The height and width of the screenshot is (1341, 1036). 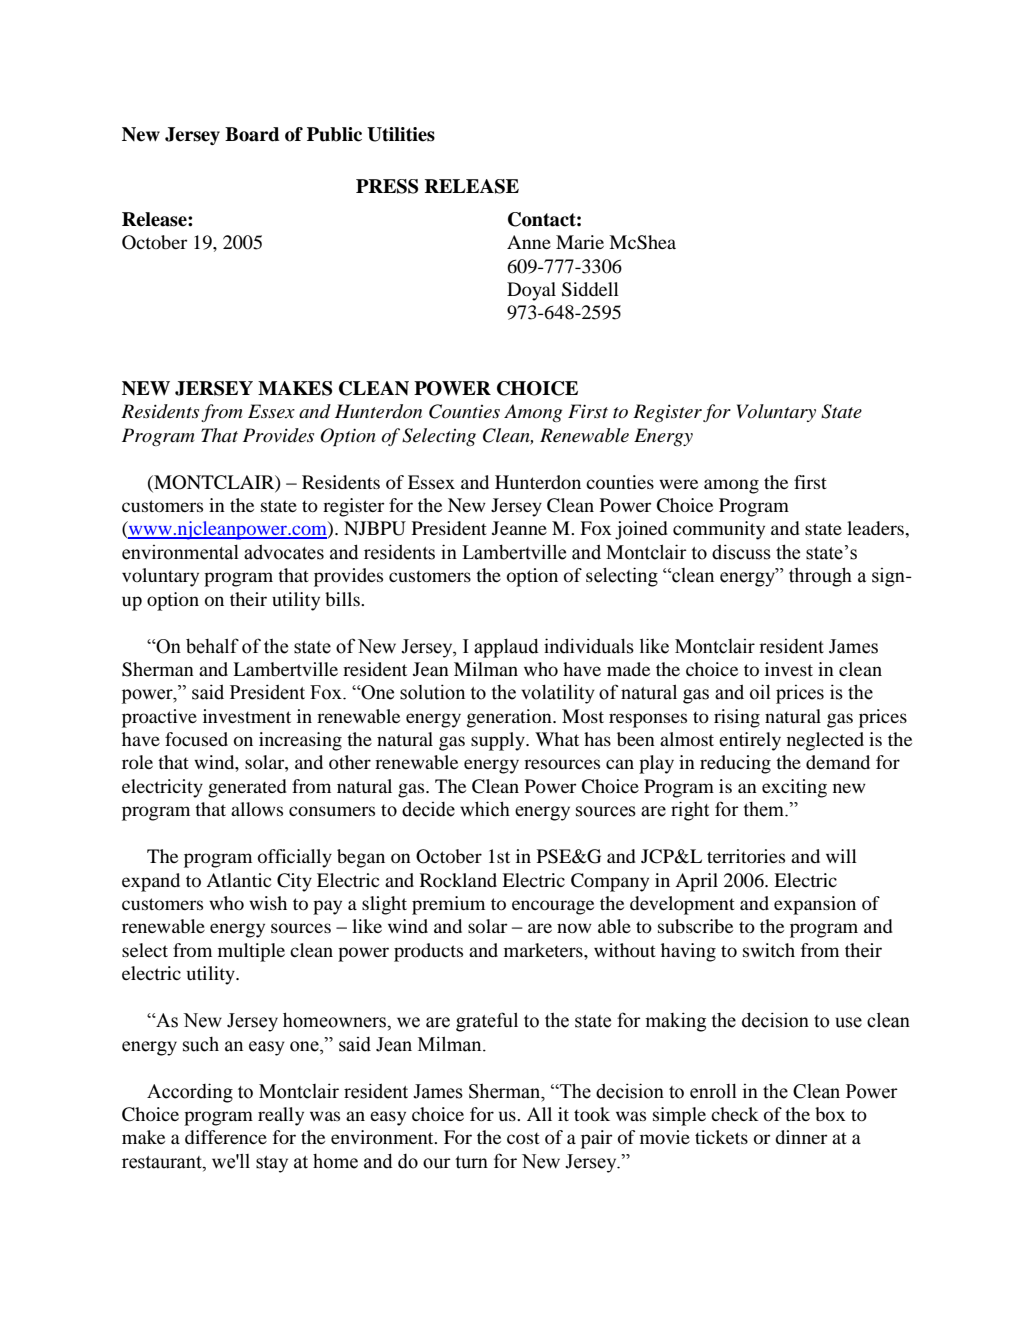 What do you see at coordinates (284, 552) in the screenshot?
I see `advocates` at bounding box center [284, 552].
